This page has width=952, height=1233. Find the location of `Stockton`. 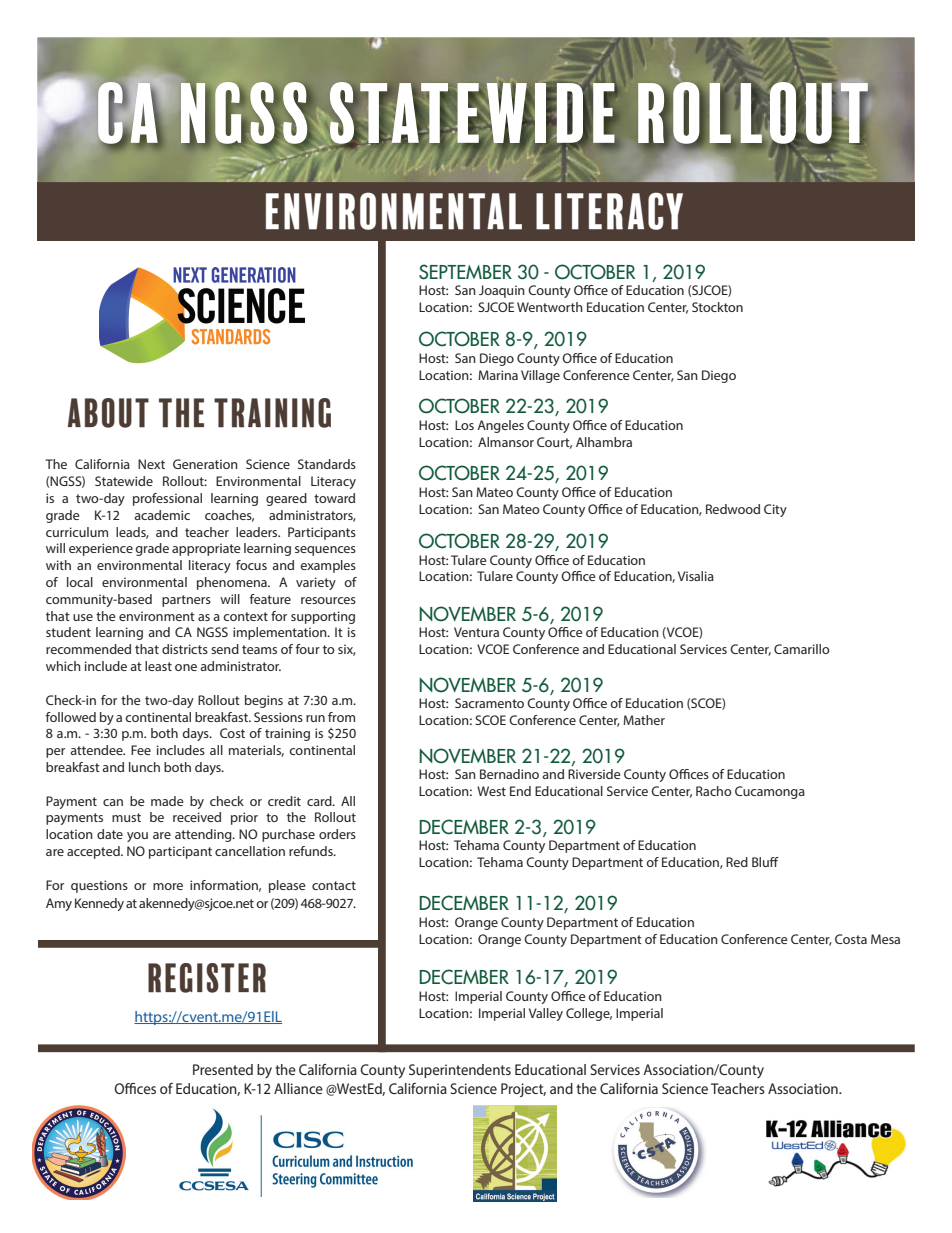

Stockton is located at coordinates (717, 307).
